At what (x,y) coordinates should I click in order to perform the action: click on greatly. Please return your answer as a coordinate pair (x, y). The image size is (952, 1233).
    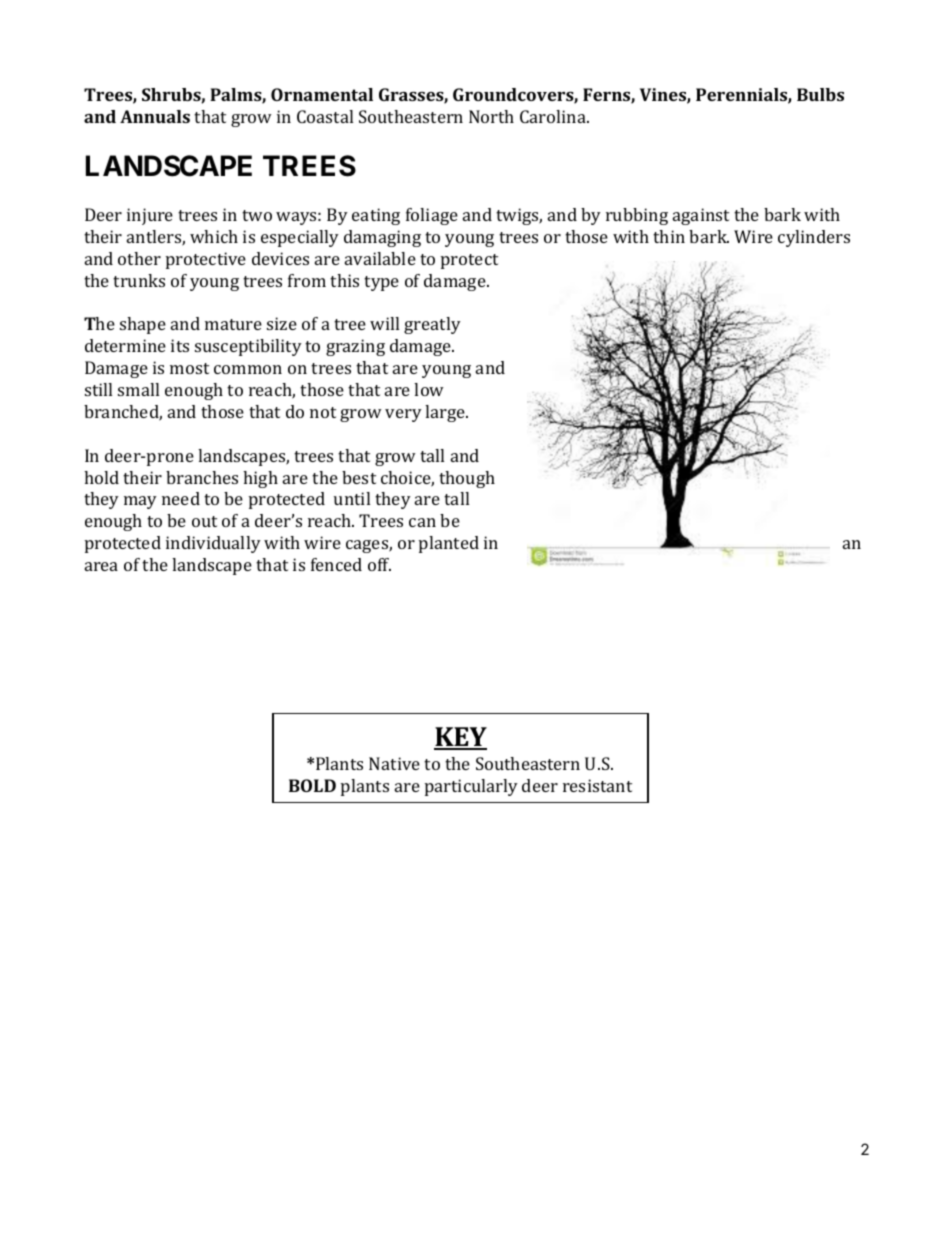
    Looking at the image, I should click on (432, 325).
